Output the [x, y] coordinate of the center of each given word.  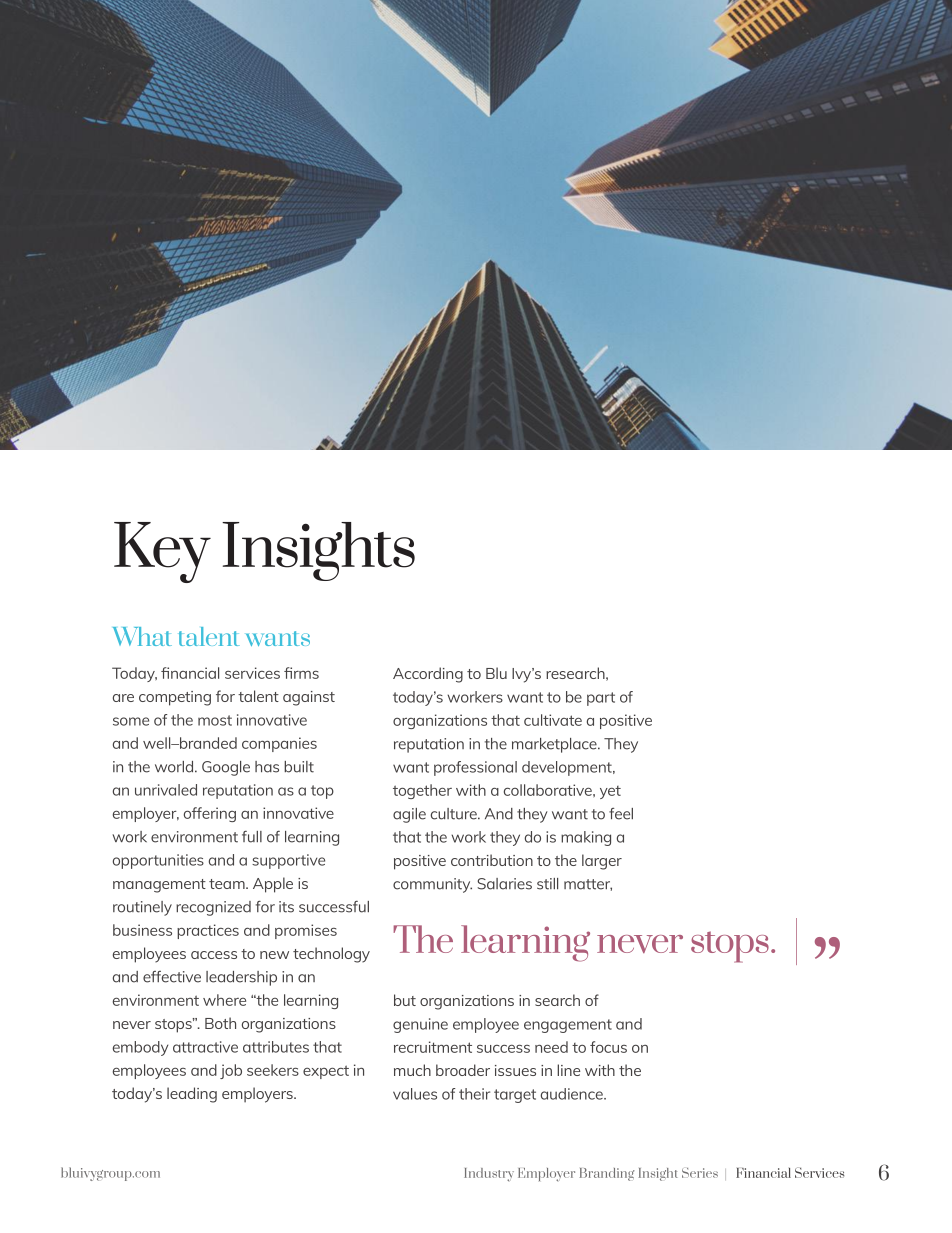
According [428, 675]
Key [162, 552]
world [175, 767]
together [422, 791]
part [601, 699]
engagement [568, 1026]
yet [610, 792]
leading [192, 1095]
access [214, 955]
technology [331, 955]
